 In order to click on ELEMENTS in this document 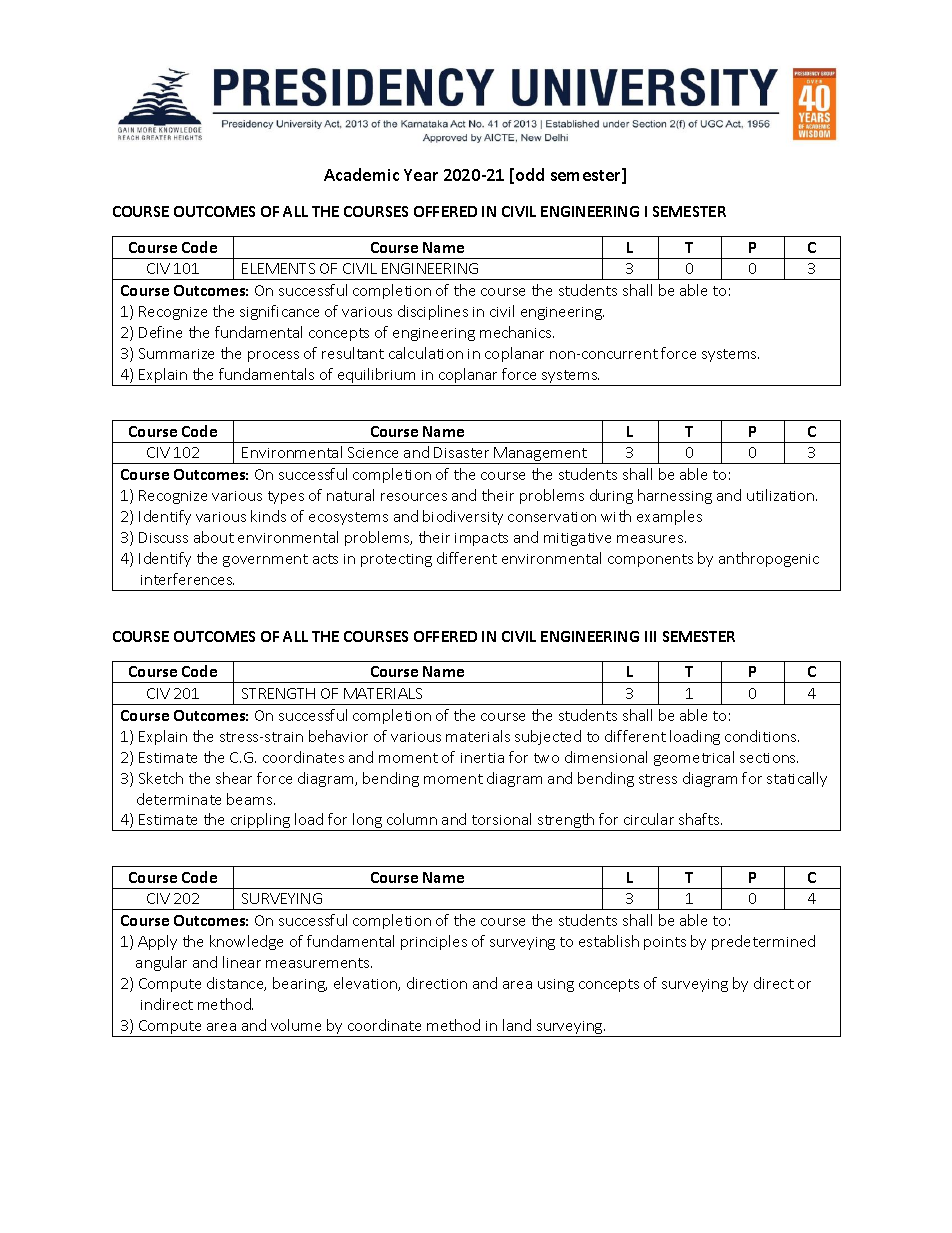, I will do `click(278, 268)`.
